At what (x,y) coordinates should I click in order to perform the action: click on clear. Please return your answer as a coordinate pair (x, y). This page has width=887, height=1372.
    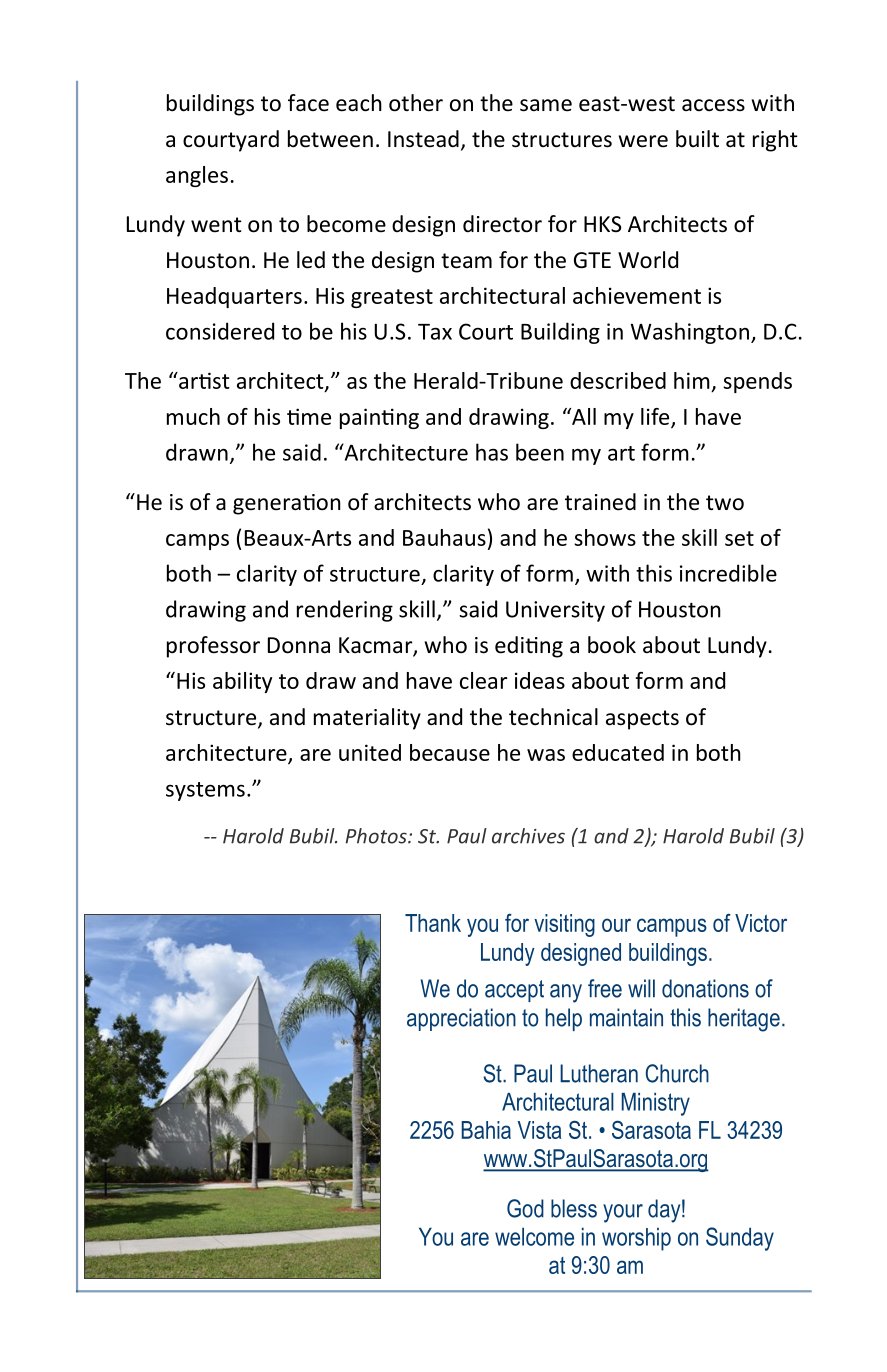
    Looking at the image, I should click on (484, 680).
